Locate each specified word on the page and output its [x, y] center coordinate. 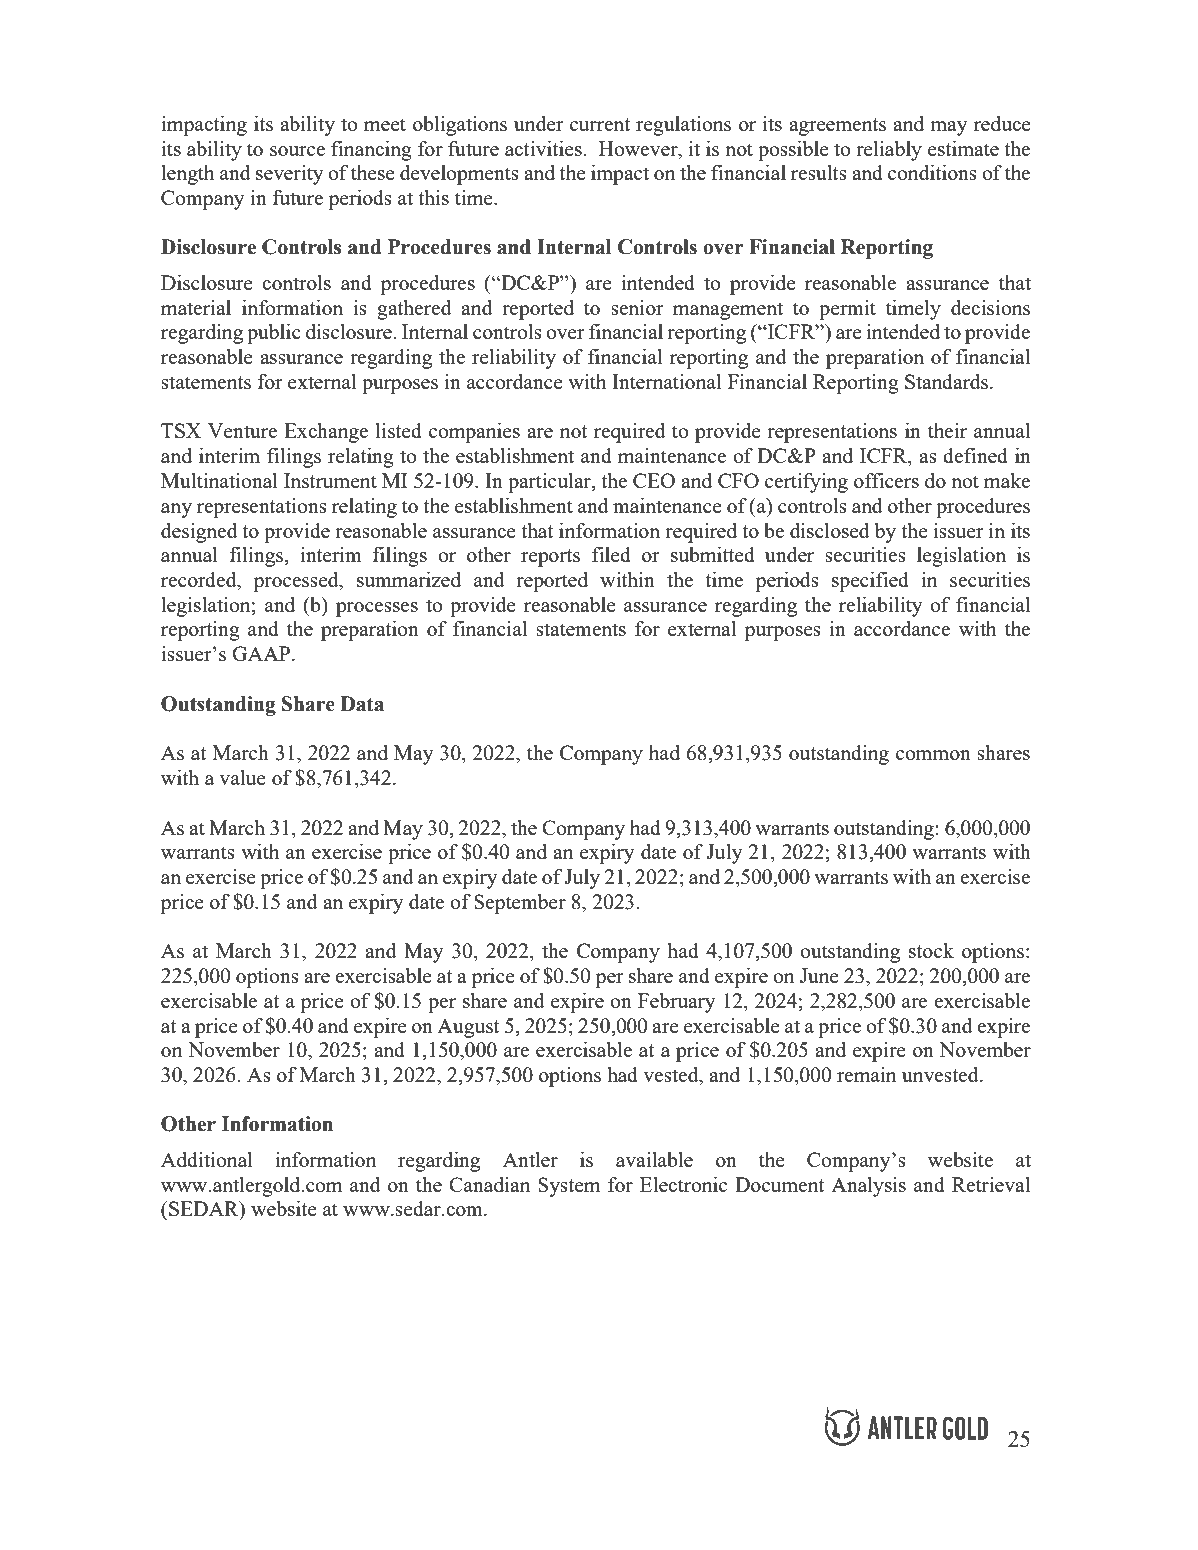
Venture [242, 430]
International [666, 381]
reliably [889, 151]
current [600, 124]
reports [550, 558]
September [520, 904]
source [297, 151]
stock [931, 950]
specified [870, 582]
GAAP [261, 653]
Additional [206, 1159]
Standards [948, 381]
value [242, 777]
